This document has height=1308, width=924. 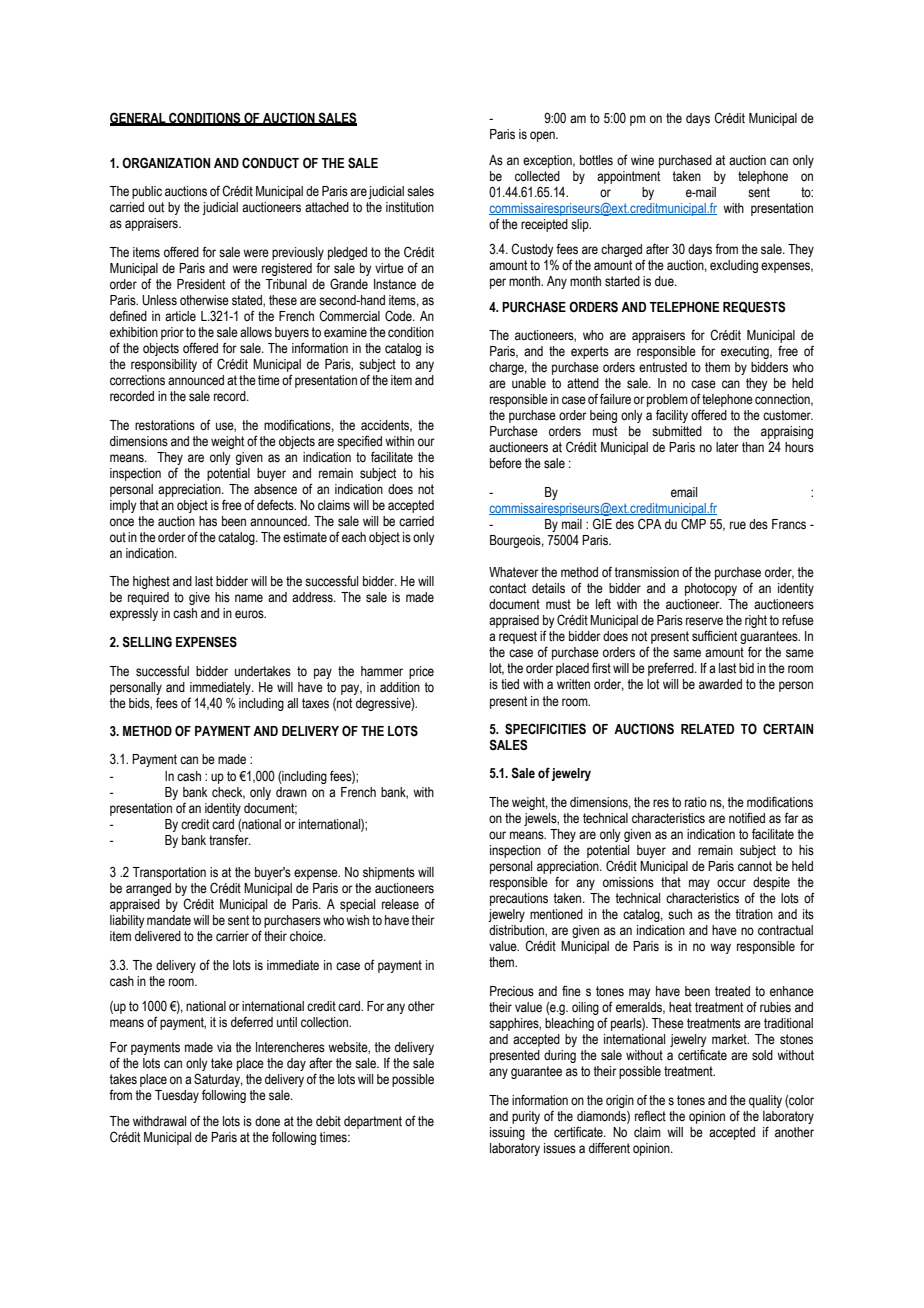 I want to click on sufficient, so click(x=714, y=636).
